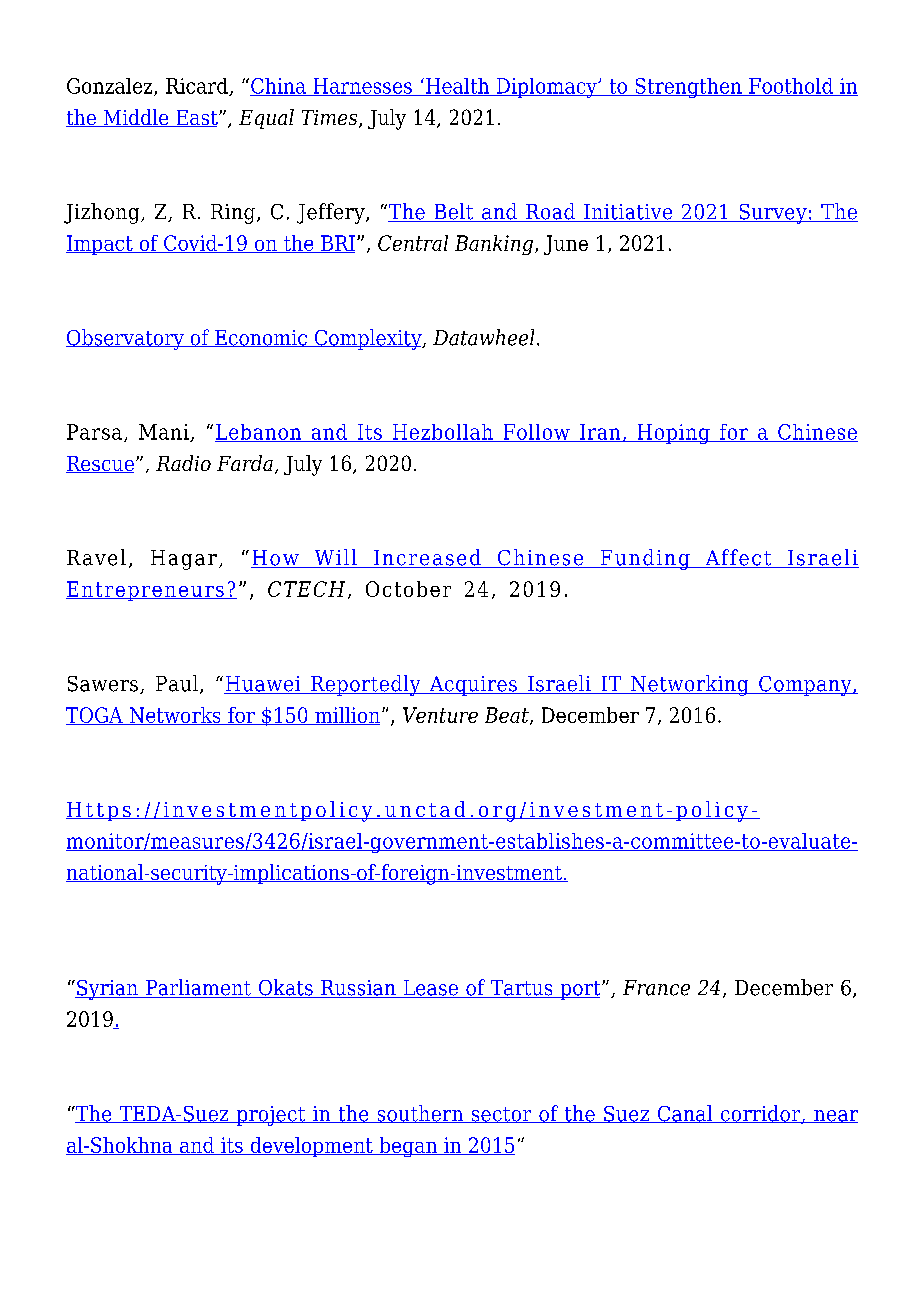 The image size is (924, 1308). I want to click on project, so click(271, 1116).
